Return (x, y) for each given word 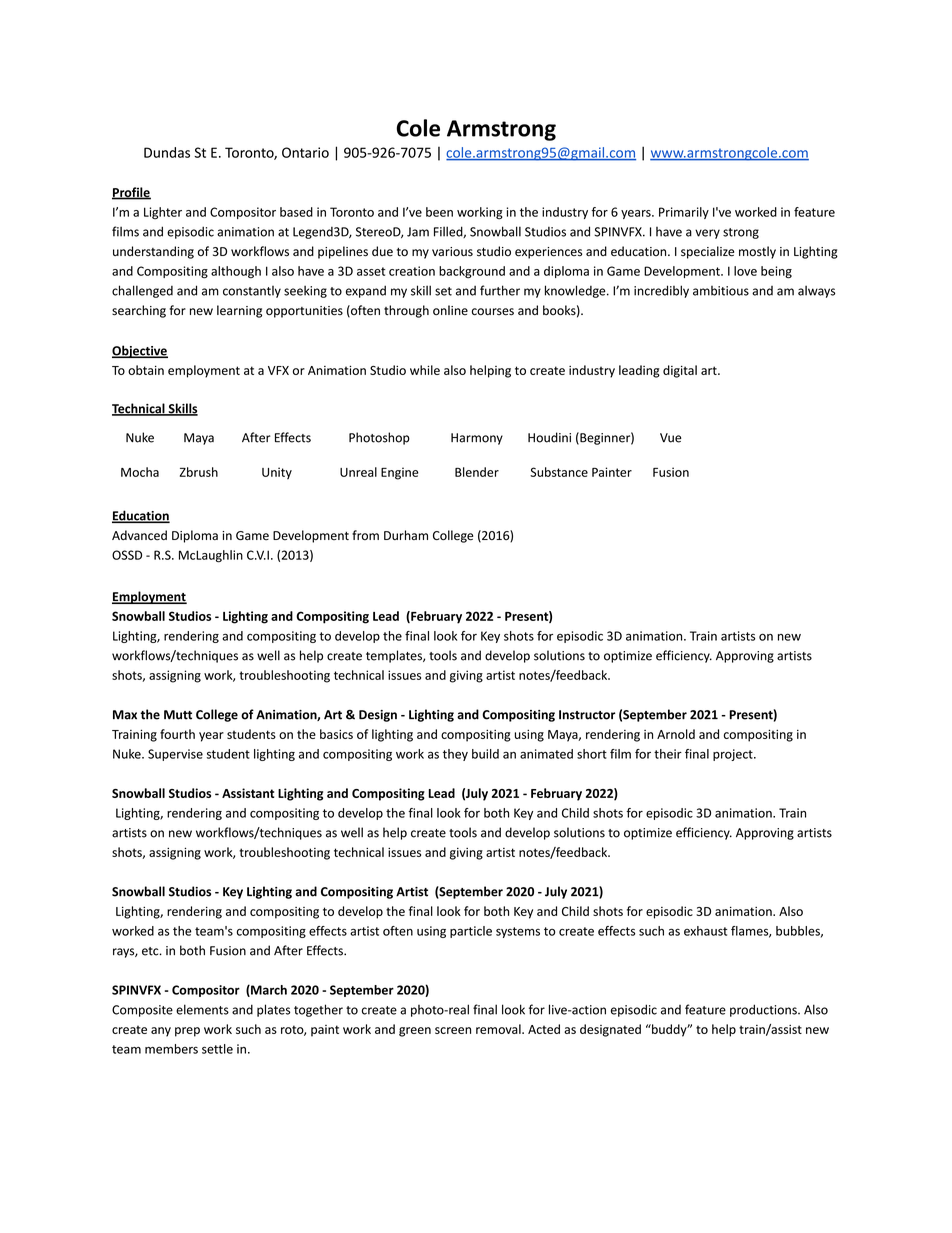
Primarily (684, 213)
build (485, 754)
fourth (177, 734)
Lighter (163, 213)
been (439, 212)
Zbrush (199, 472)
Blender (477, 472)
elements (202, 1009)
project (734, 755)
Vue (670, 438)
